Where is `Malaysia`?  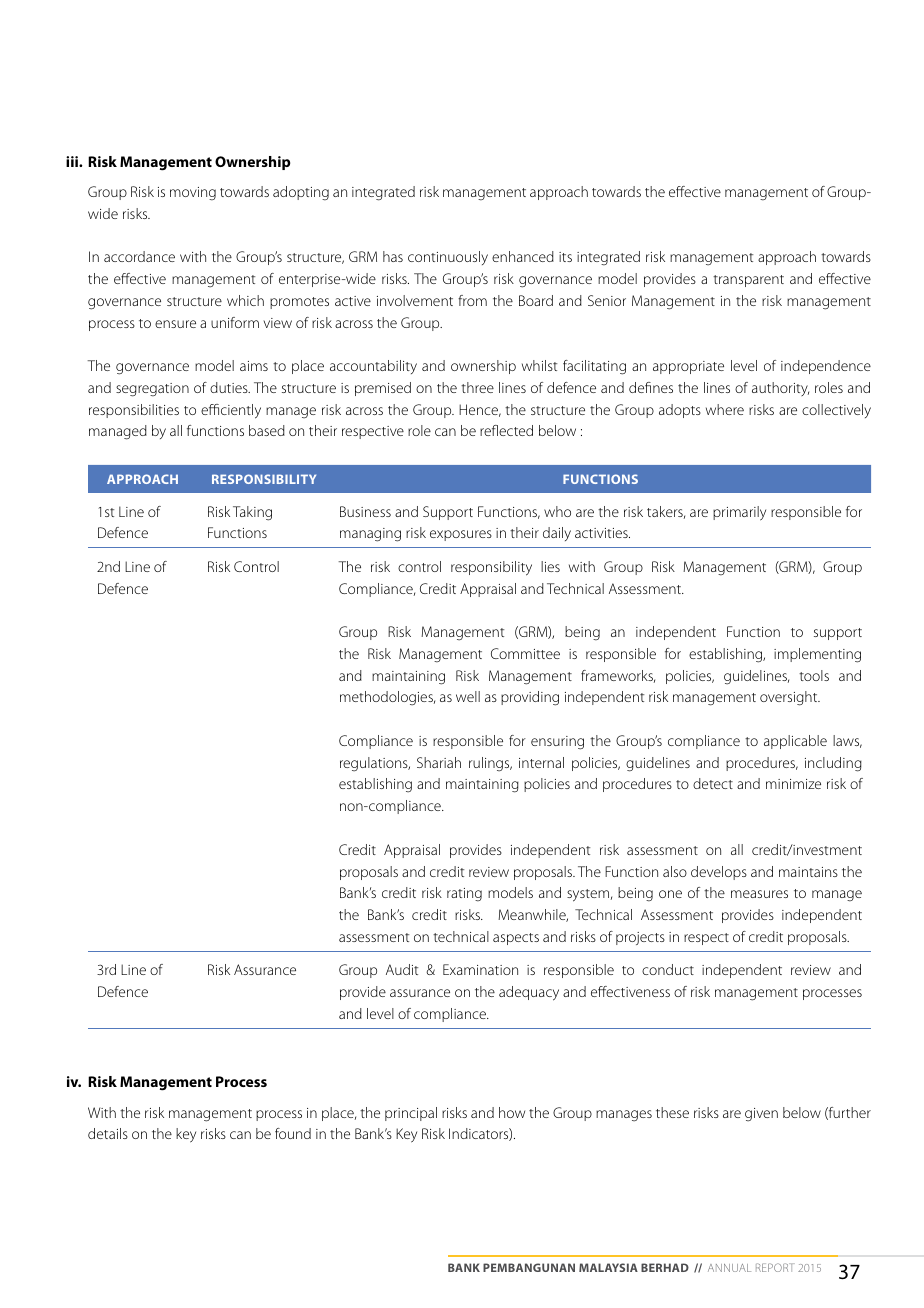 Malaysia is located at coordinates (608, 1267).
